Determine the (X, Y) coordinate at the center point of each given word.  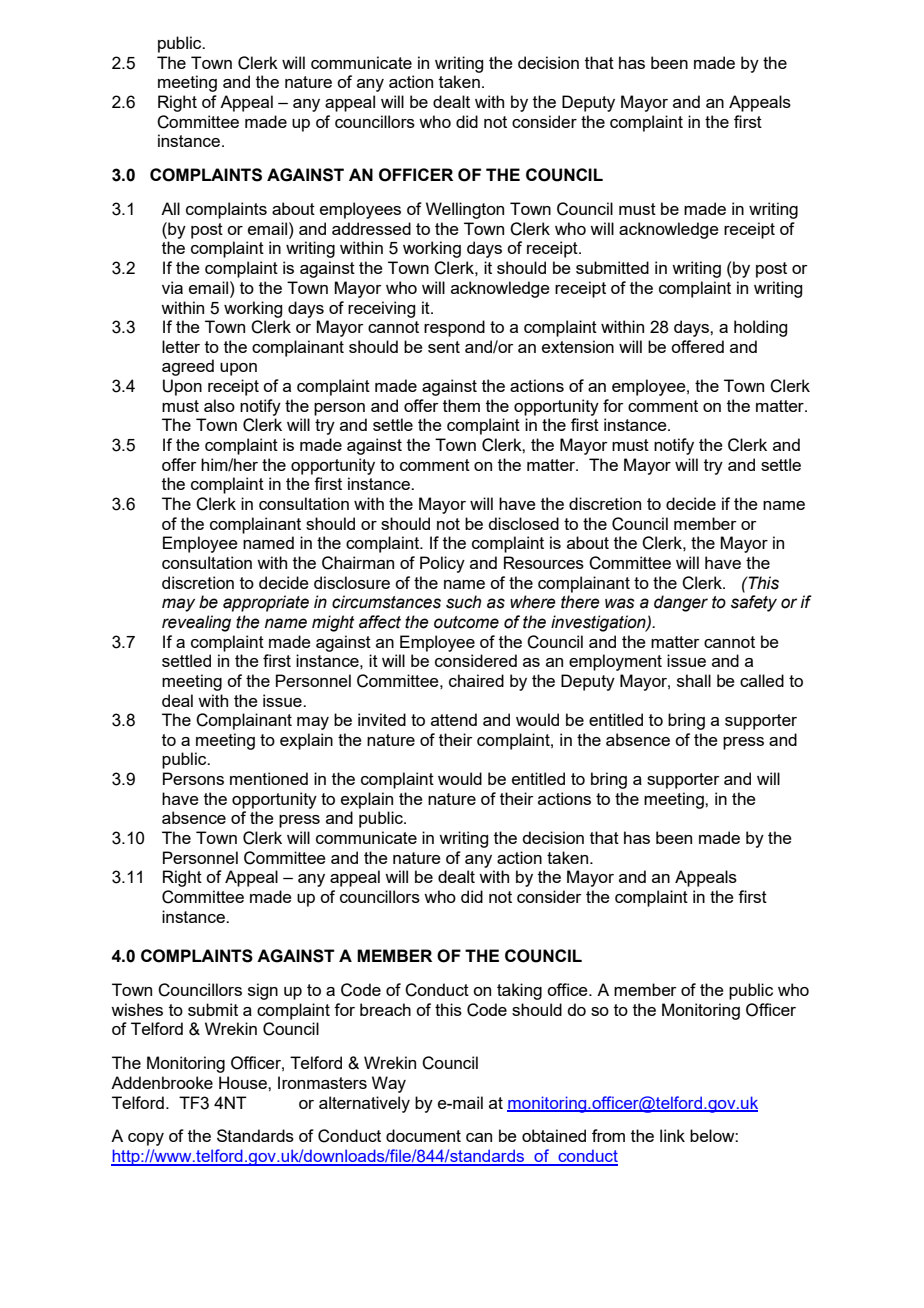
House (244, 1082)
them (461, 405)
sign (263, 991)
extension (578, 346)
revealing (196, 623)
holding (760, 328)
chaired (476, 680)
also (219, 405)
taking (519, 991)
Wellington (465, 210)
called (762, 680)
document (423, 1135)
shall (694, 680)
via (172, 287)
